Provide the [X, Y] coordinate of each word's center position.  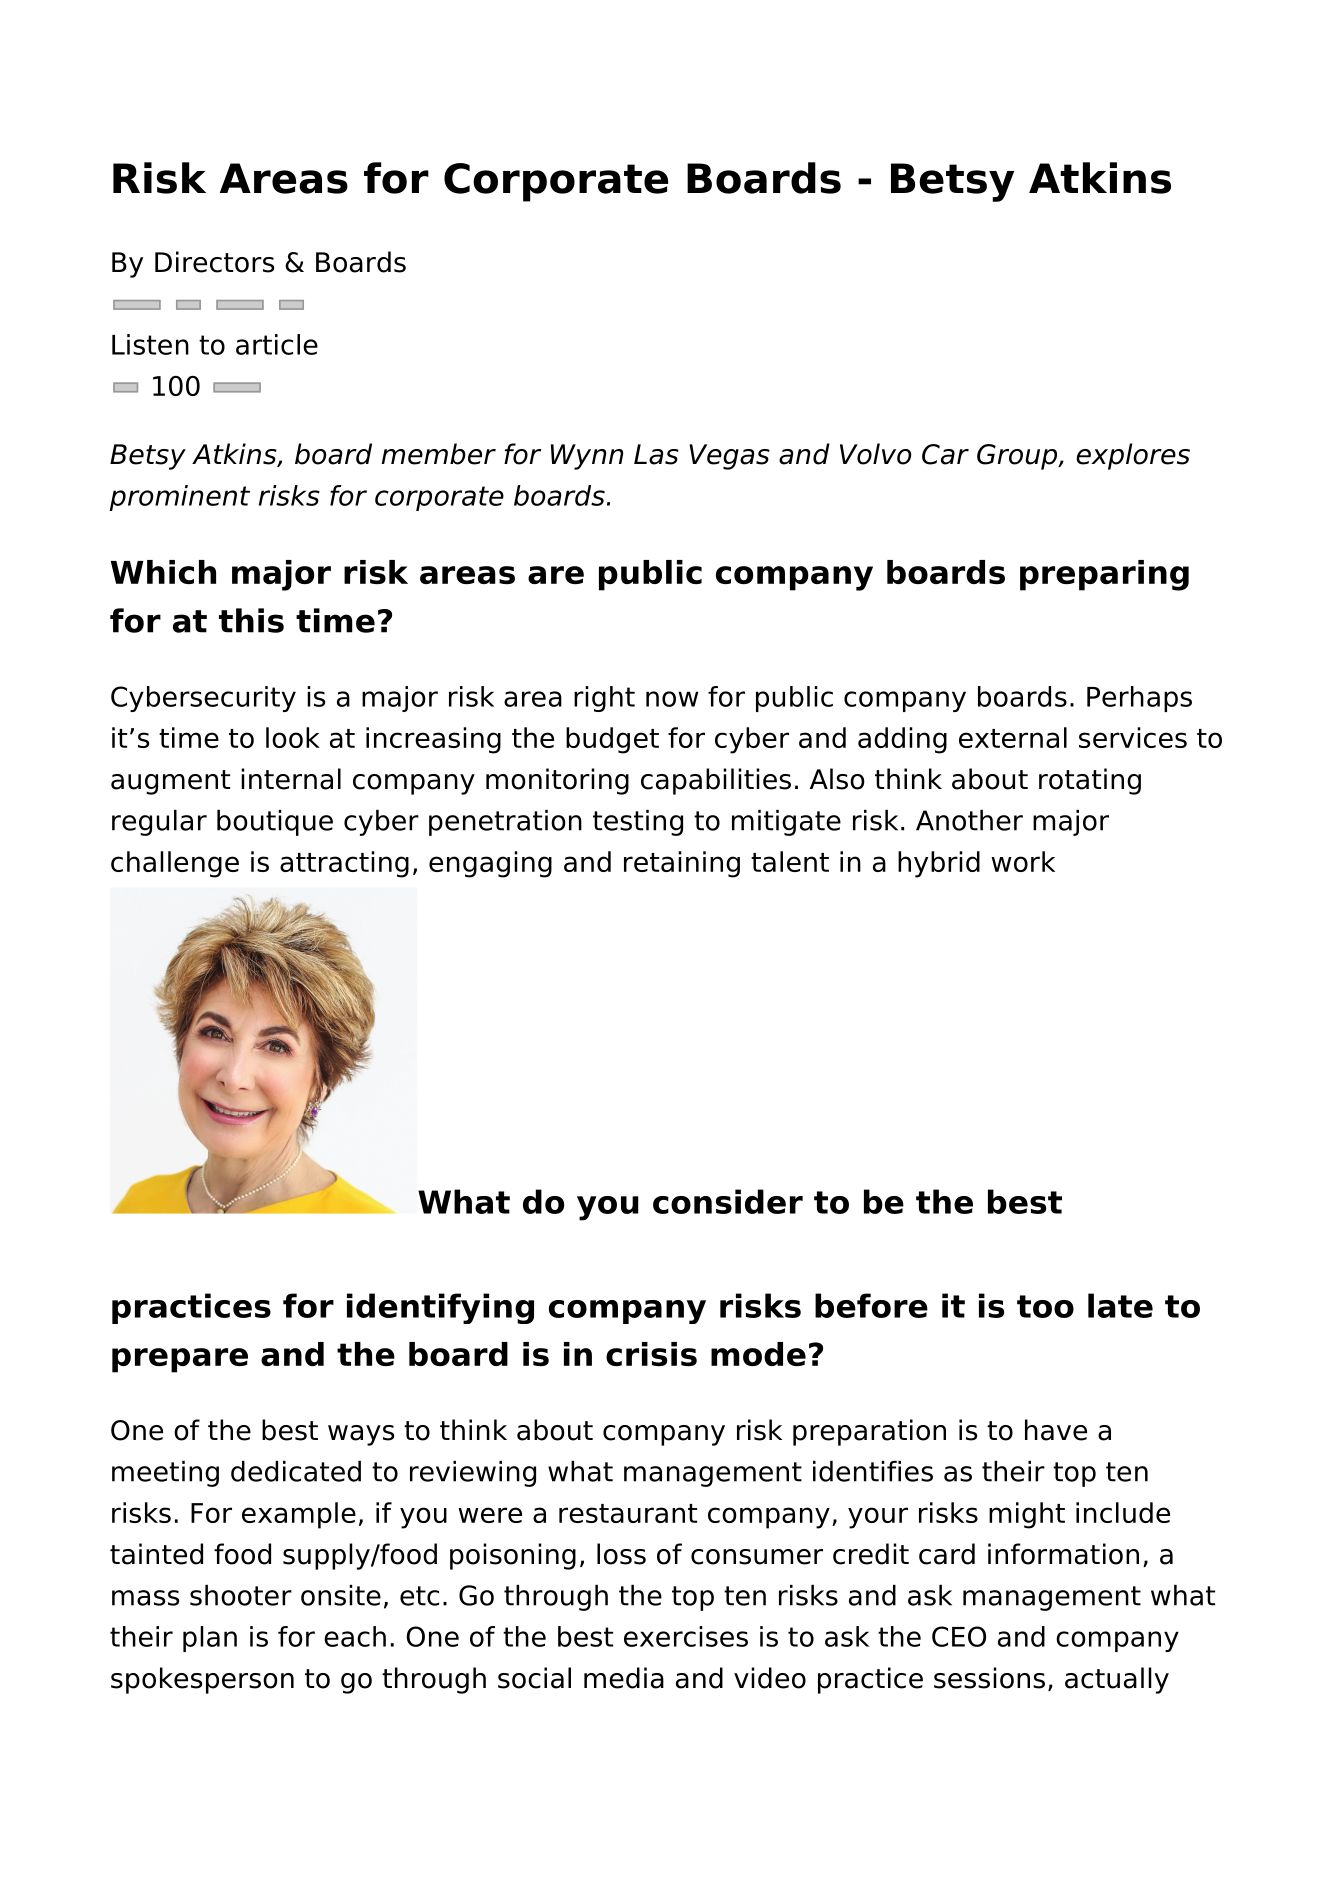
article [277, 344]
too [1045, 1306]
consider [728, 1201]
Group [1018, 457]
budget [612, 740]
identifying [440, 1308]
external [1013, 737]
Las [656, 454]
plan [210, 1639]
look [293, 737]
